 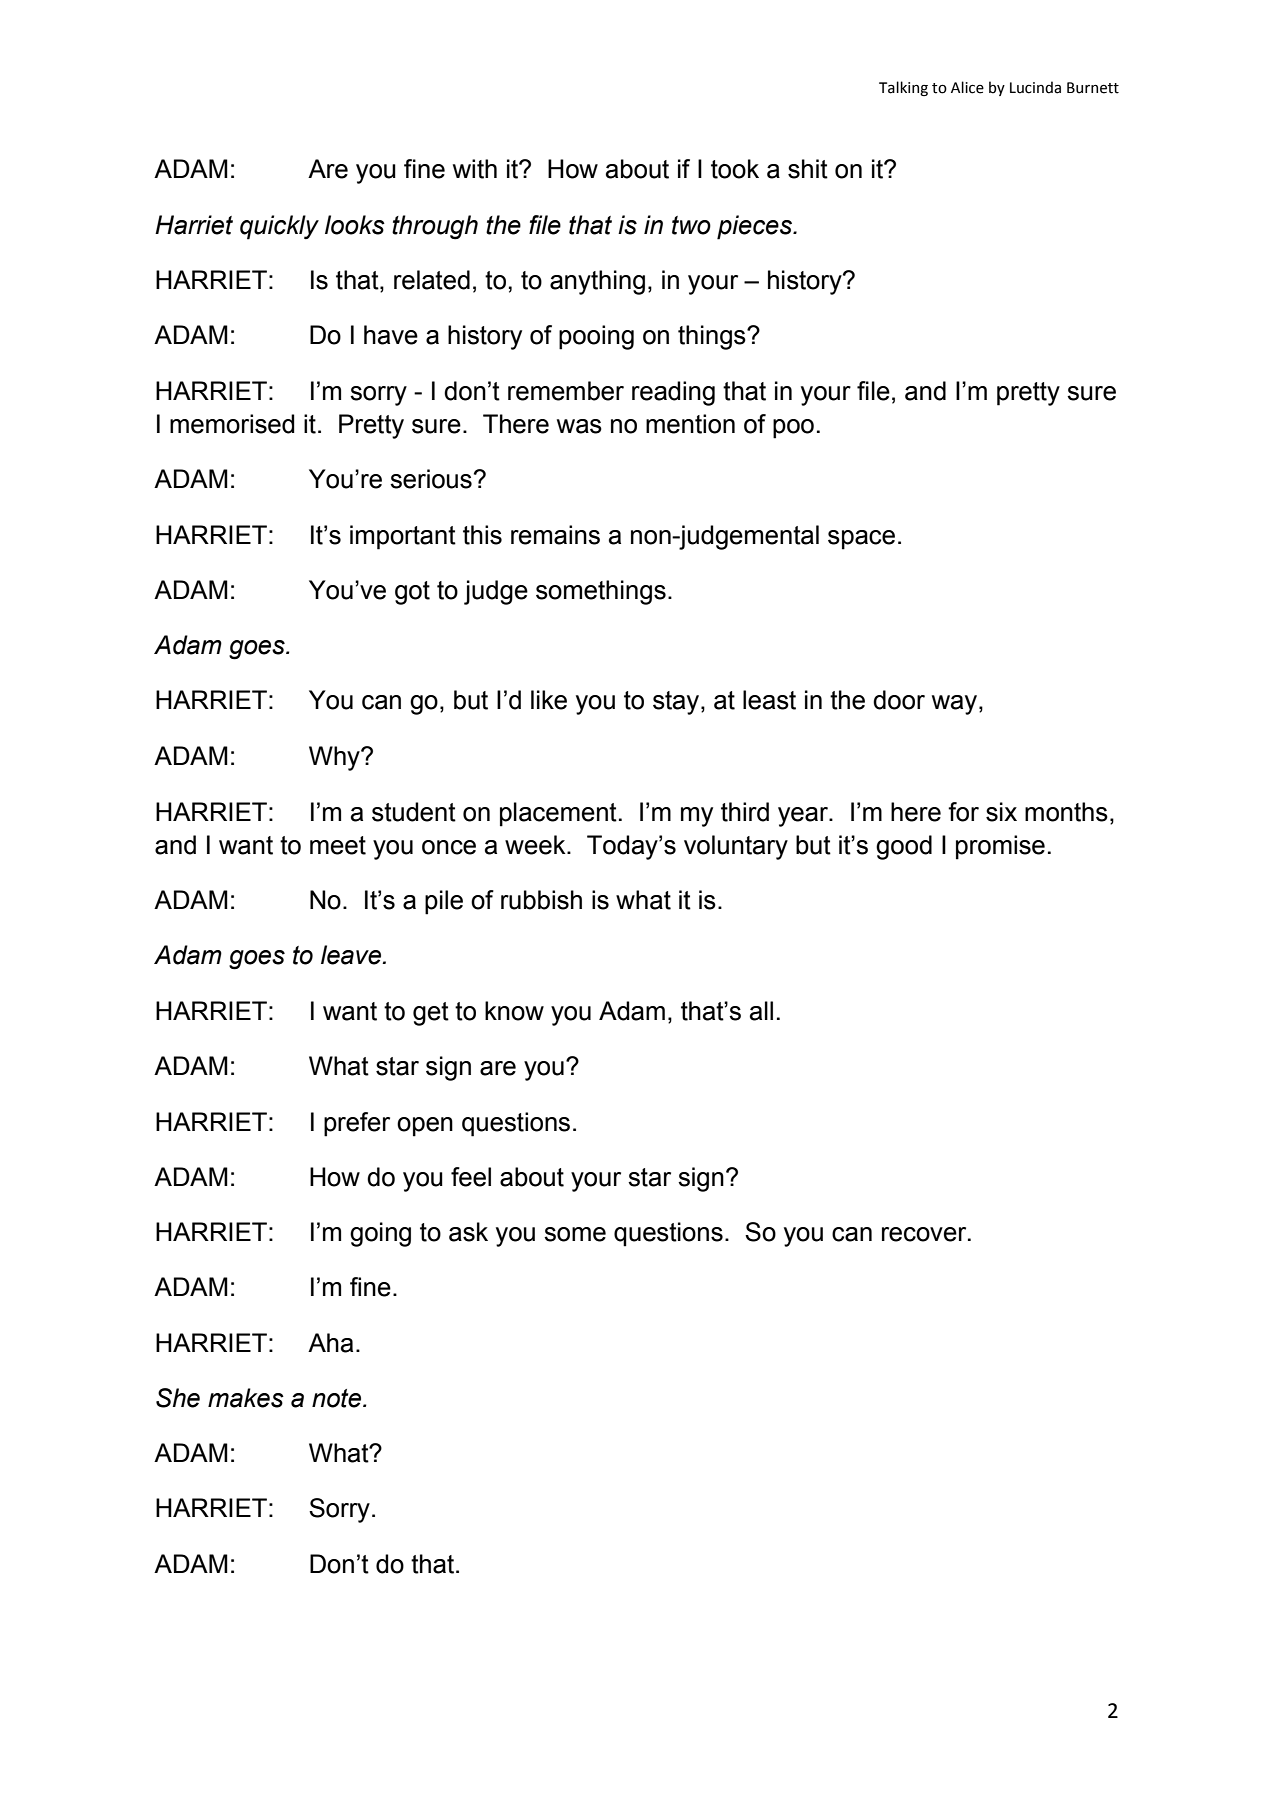 I want to click on pieces, so click(x=756, y=227).
